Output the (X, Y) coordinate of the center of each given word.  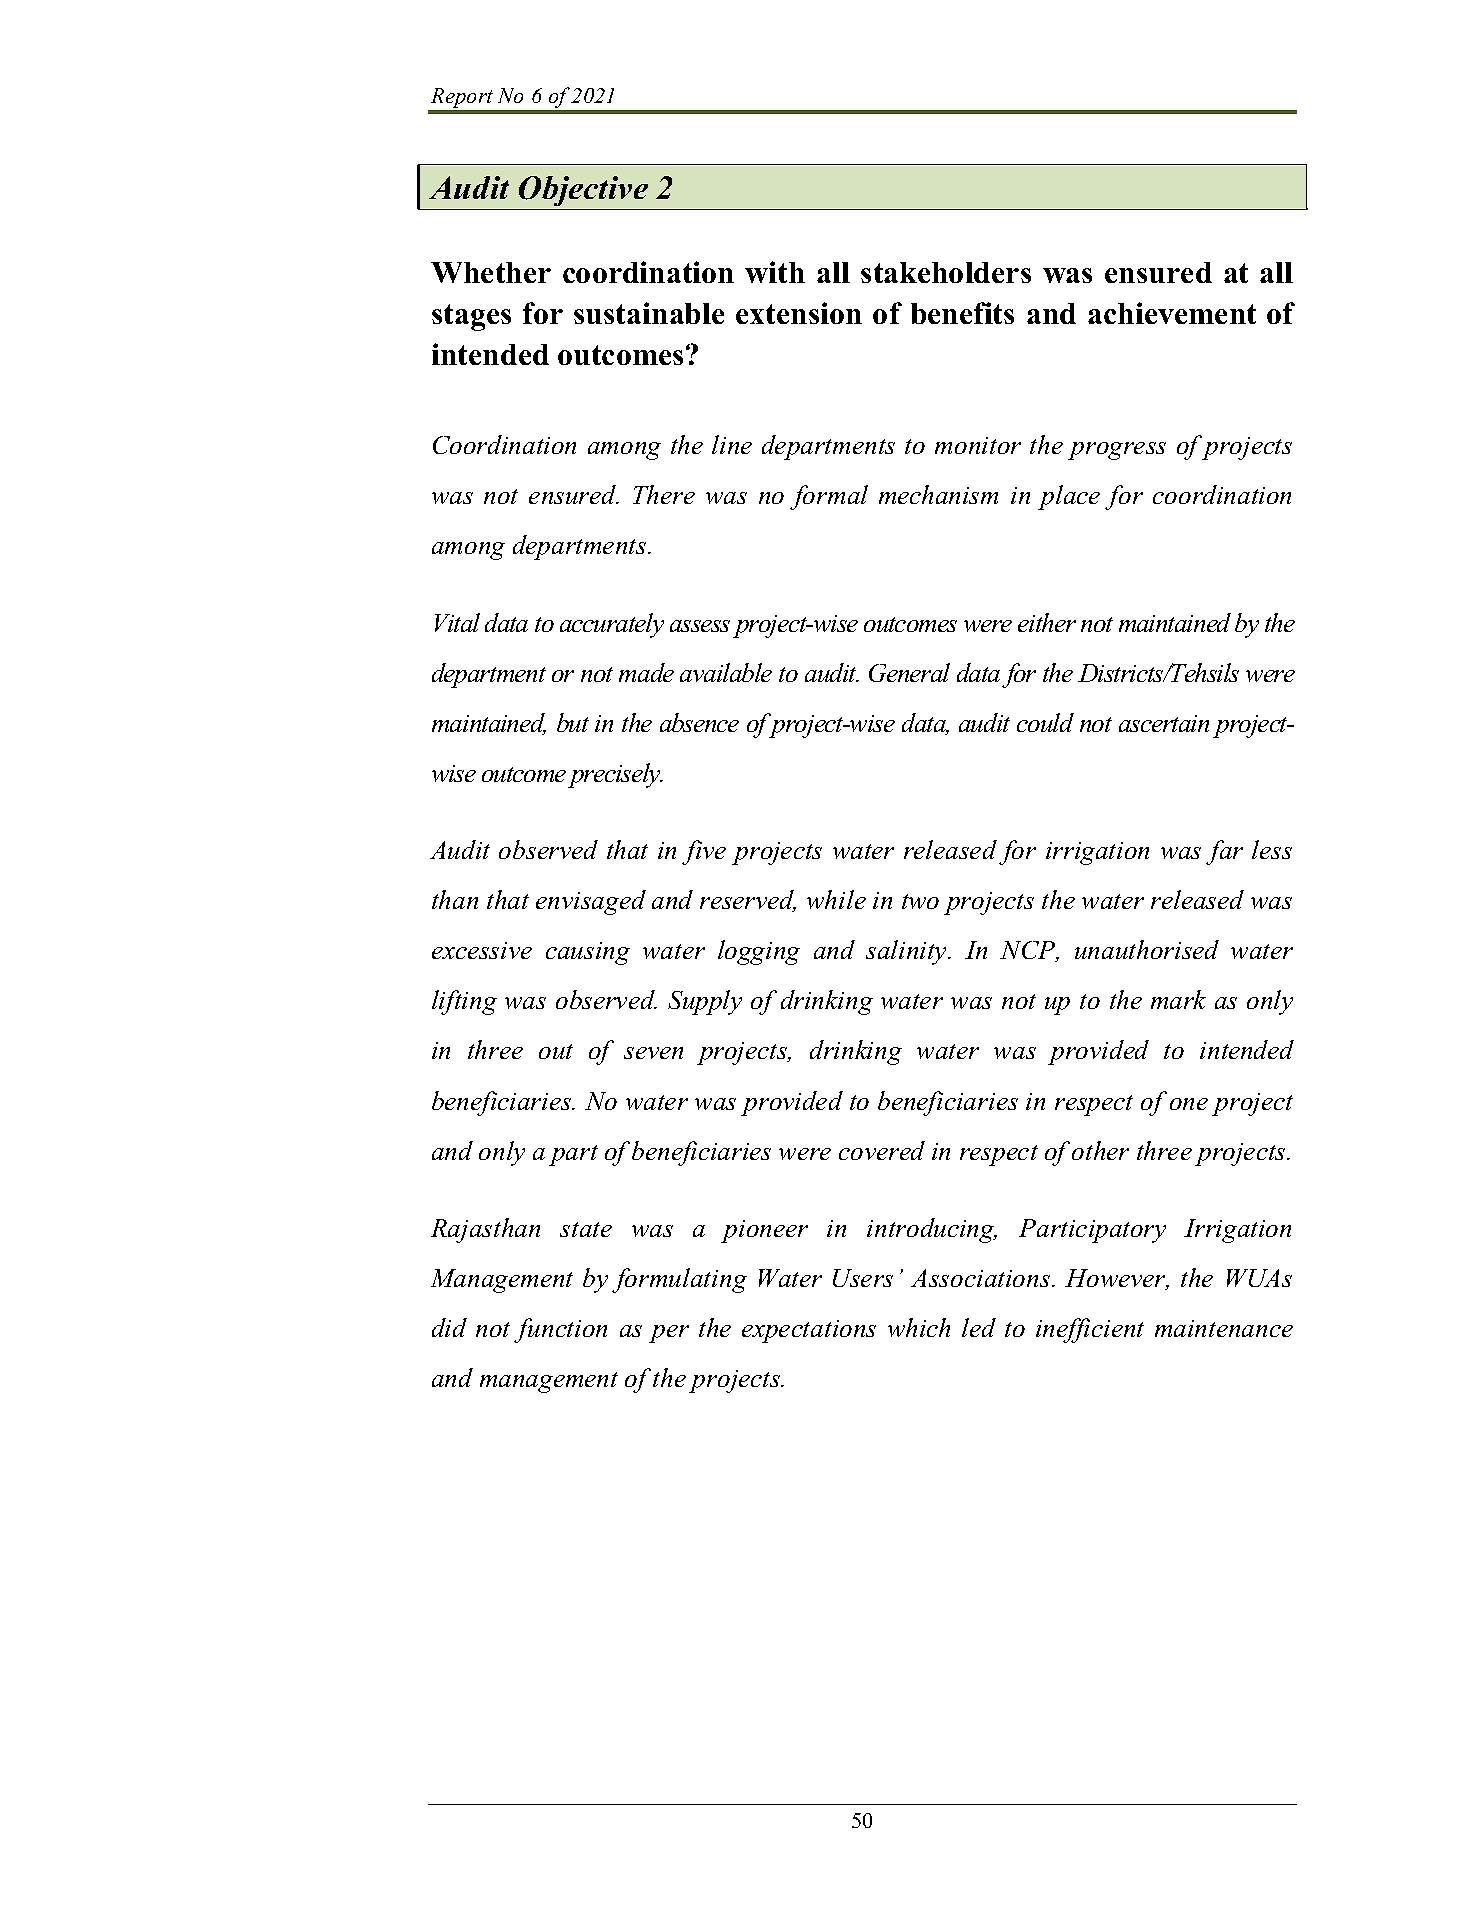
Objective (583, 191)
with (775, 272)
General (909, 672)
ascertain (1164, 723)
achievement (1172, 313)
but (573, 722)
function (560, 1330)
